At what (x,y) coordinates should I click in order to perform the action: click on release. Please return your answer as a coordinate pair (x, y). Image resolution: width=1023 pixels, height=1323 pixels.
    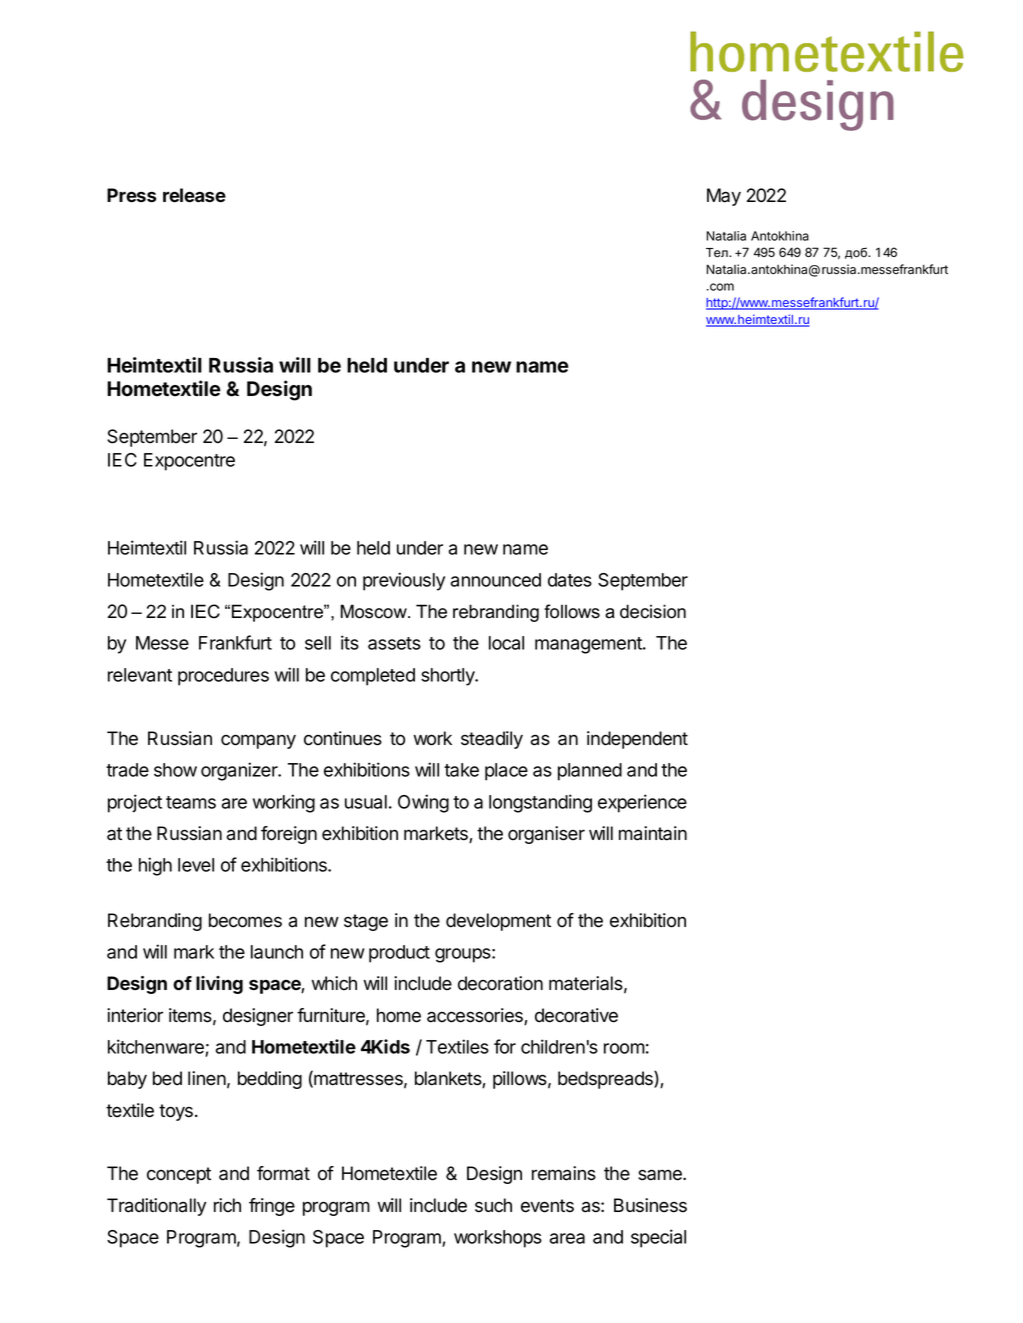
    Looking at the image, I should click on (194, 195).
